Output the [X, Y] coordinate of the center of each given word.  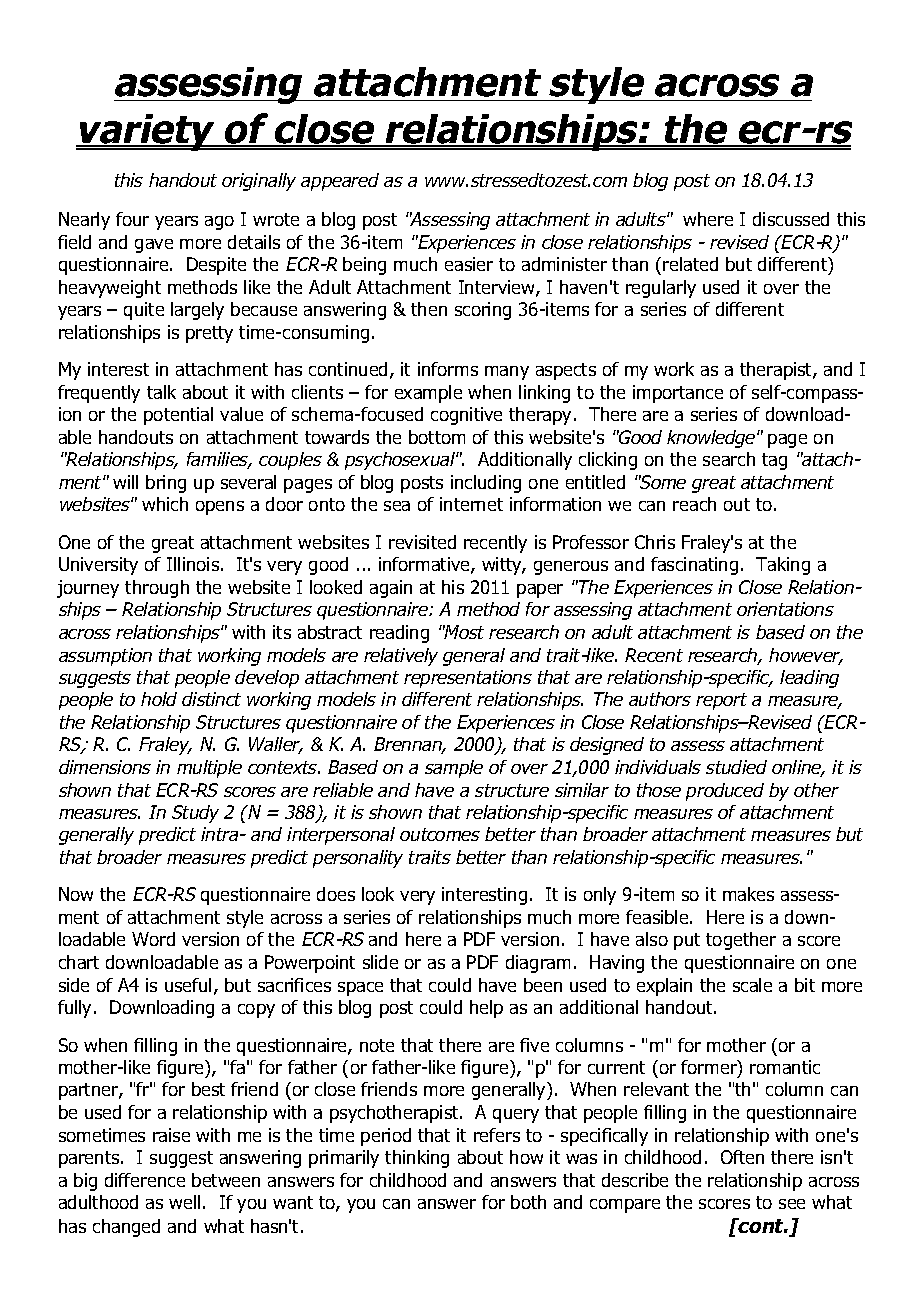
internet [471, 504]
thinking [417, 1159]
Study [195, 814]
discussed [791, 219]
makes [748, 894]
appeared [340, 182]
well [184, 1202]
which [165, 504]
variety [148, 132]
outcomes [440, 834]
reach [694, 504]
